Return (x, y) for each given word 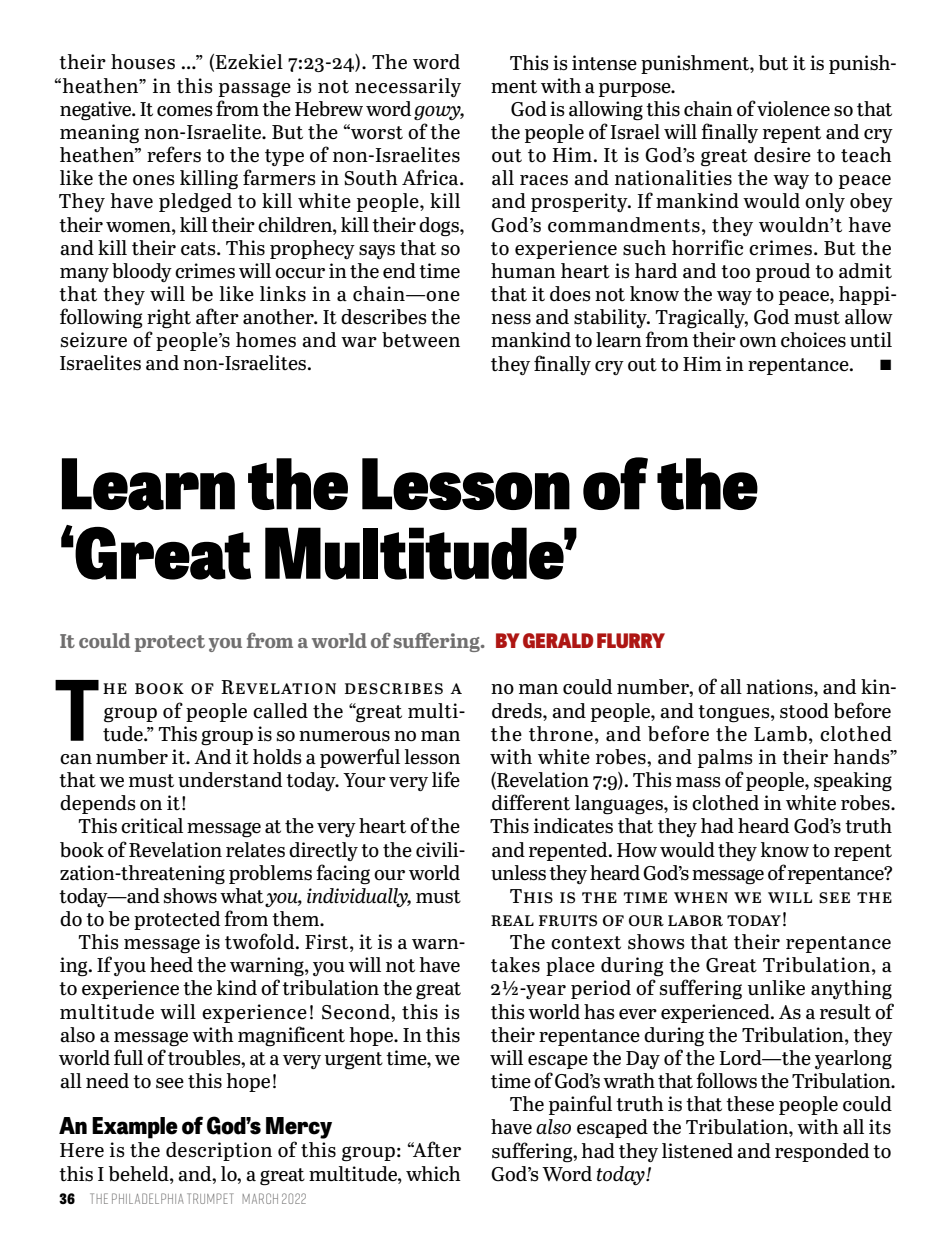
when (701, 897)
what (242, 896)
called (280, 711)
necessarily (408, 87)
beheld (140, 1174)
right (169, 319)
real (512, 920)
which (433, 1174)
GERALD (558, 640)
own (758, 342)
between (421, 340)
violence (793, 109)
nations (780, 687)
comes (185, 111)
